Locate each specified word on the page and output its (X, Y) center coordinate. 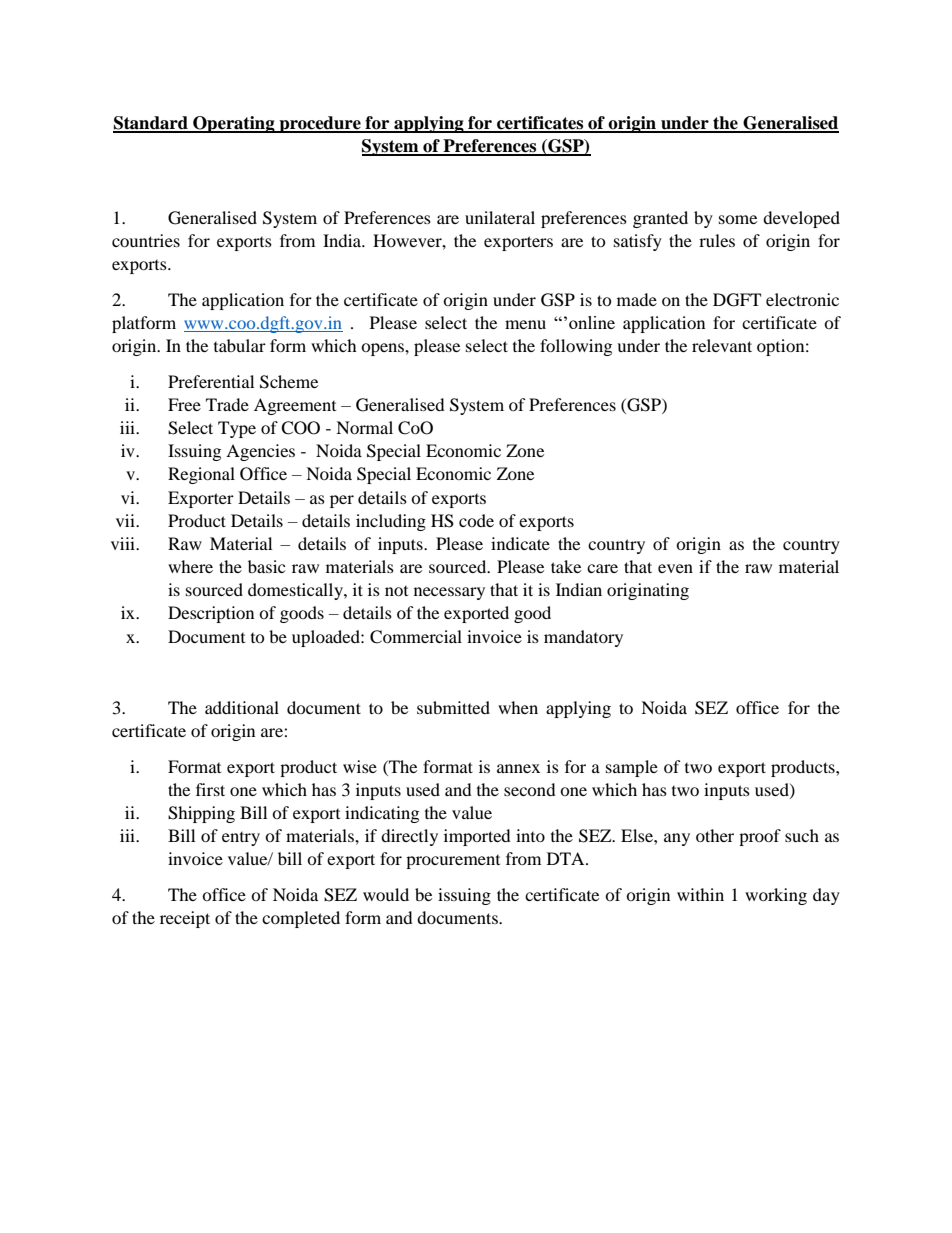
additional (242, 707)
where (190, 566)
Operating (234, 124)
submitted (453, 707)
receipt (185, 919)
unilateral (500, 217)
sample (632, 768)
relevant (722, 345)
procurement (453, 862)
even (675, 568)
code (476, 520)
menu (525, 324)
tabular (240, 345)
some (738, 219)
